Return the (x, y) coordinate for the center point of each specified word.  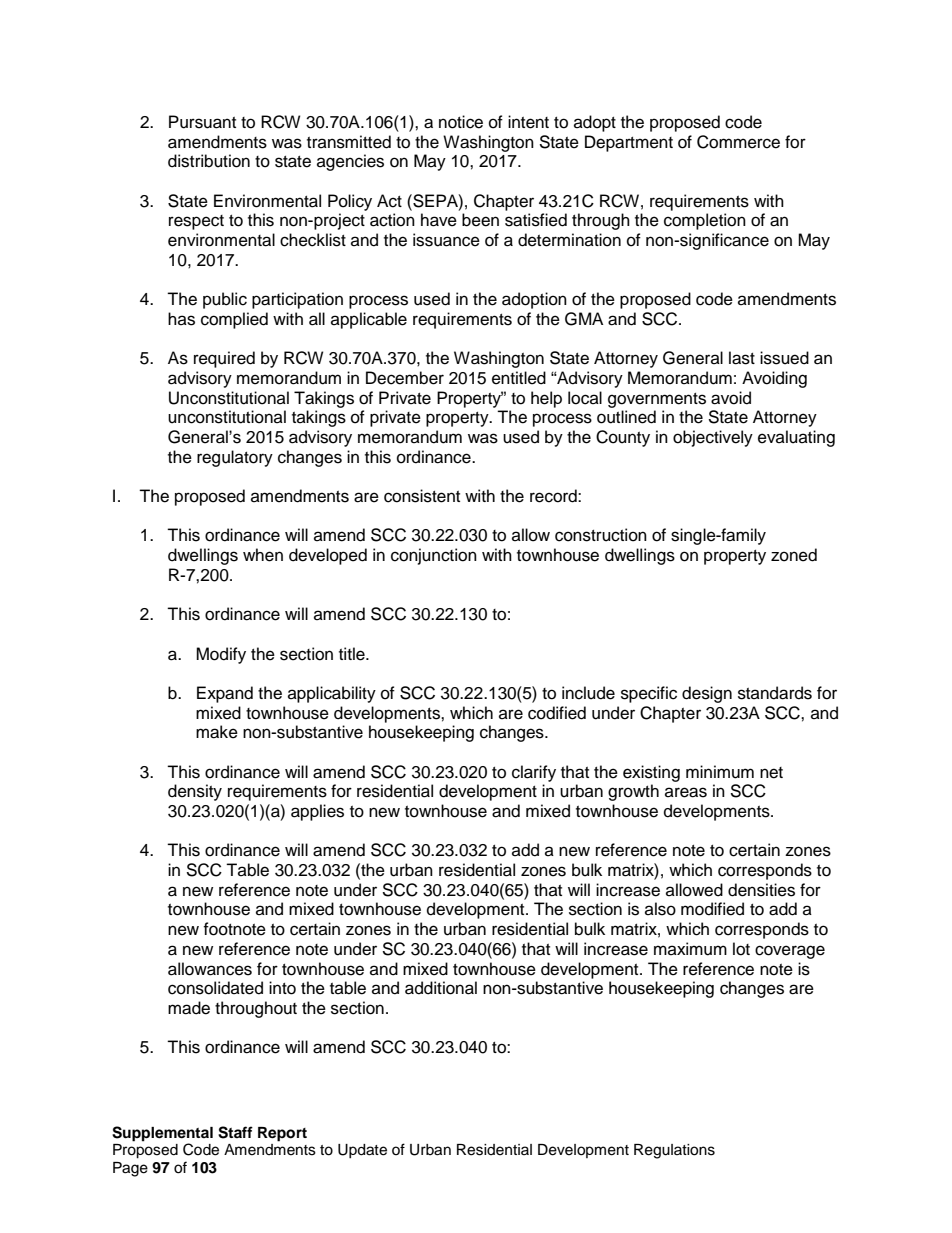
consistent (422, 496)
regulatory (235, 458)
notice (461, 122)
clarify (534, 773)
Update (362, 1151)
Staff (235, 1132)
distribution (209, 161)
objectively (713, 438)
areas (686, 792)
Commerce (738, 142)
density (195, 792)
